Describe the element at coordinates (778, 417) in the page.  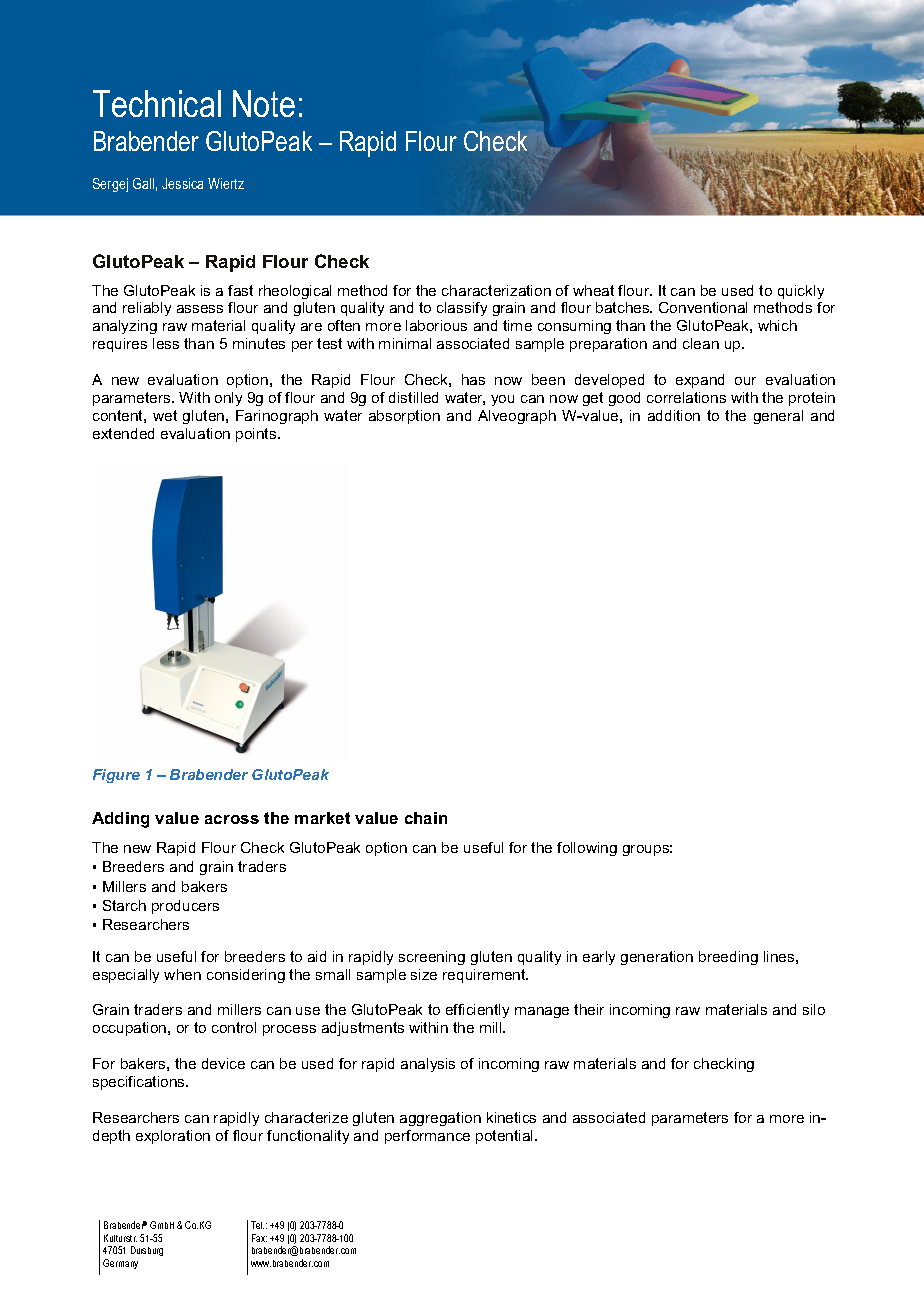
I see `general` at that location.
